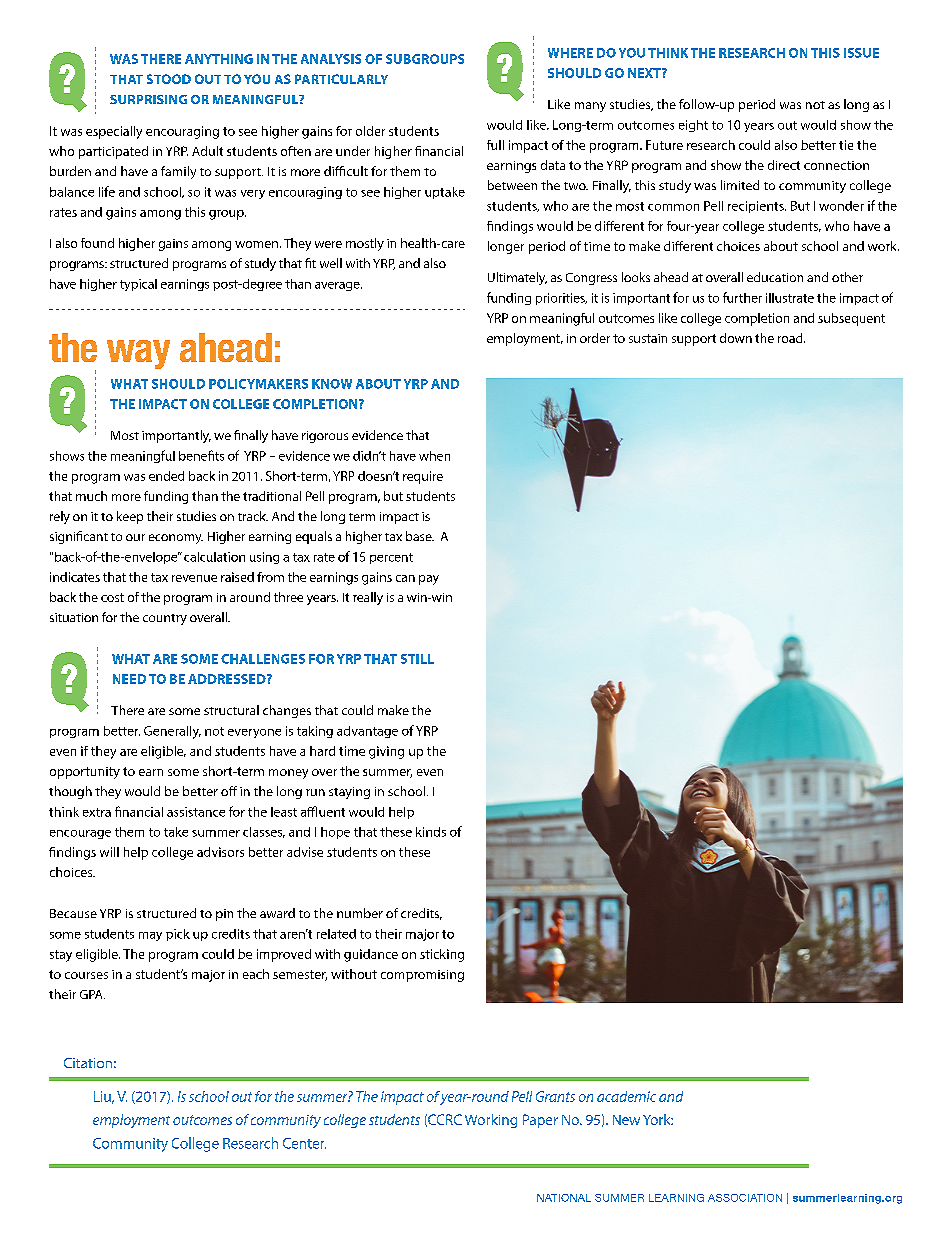  I want to click on ended, so click(166, 476).
